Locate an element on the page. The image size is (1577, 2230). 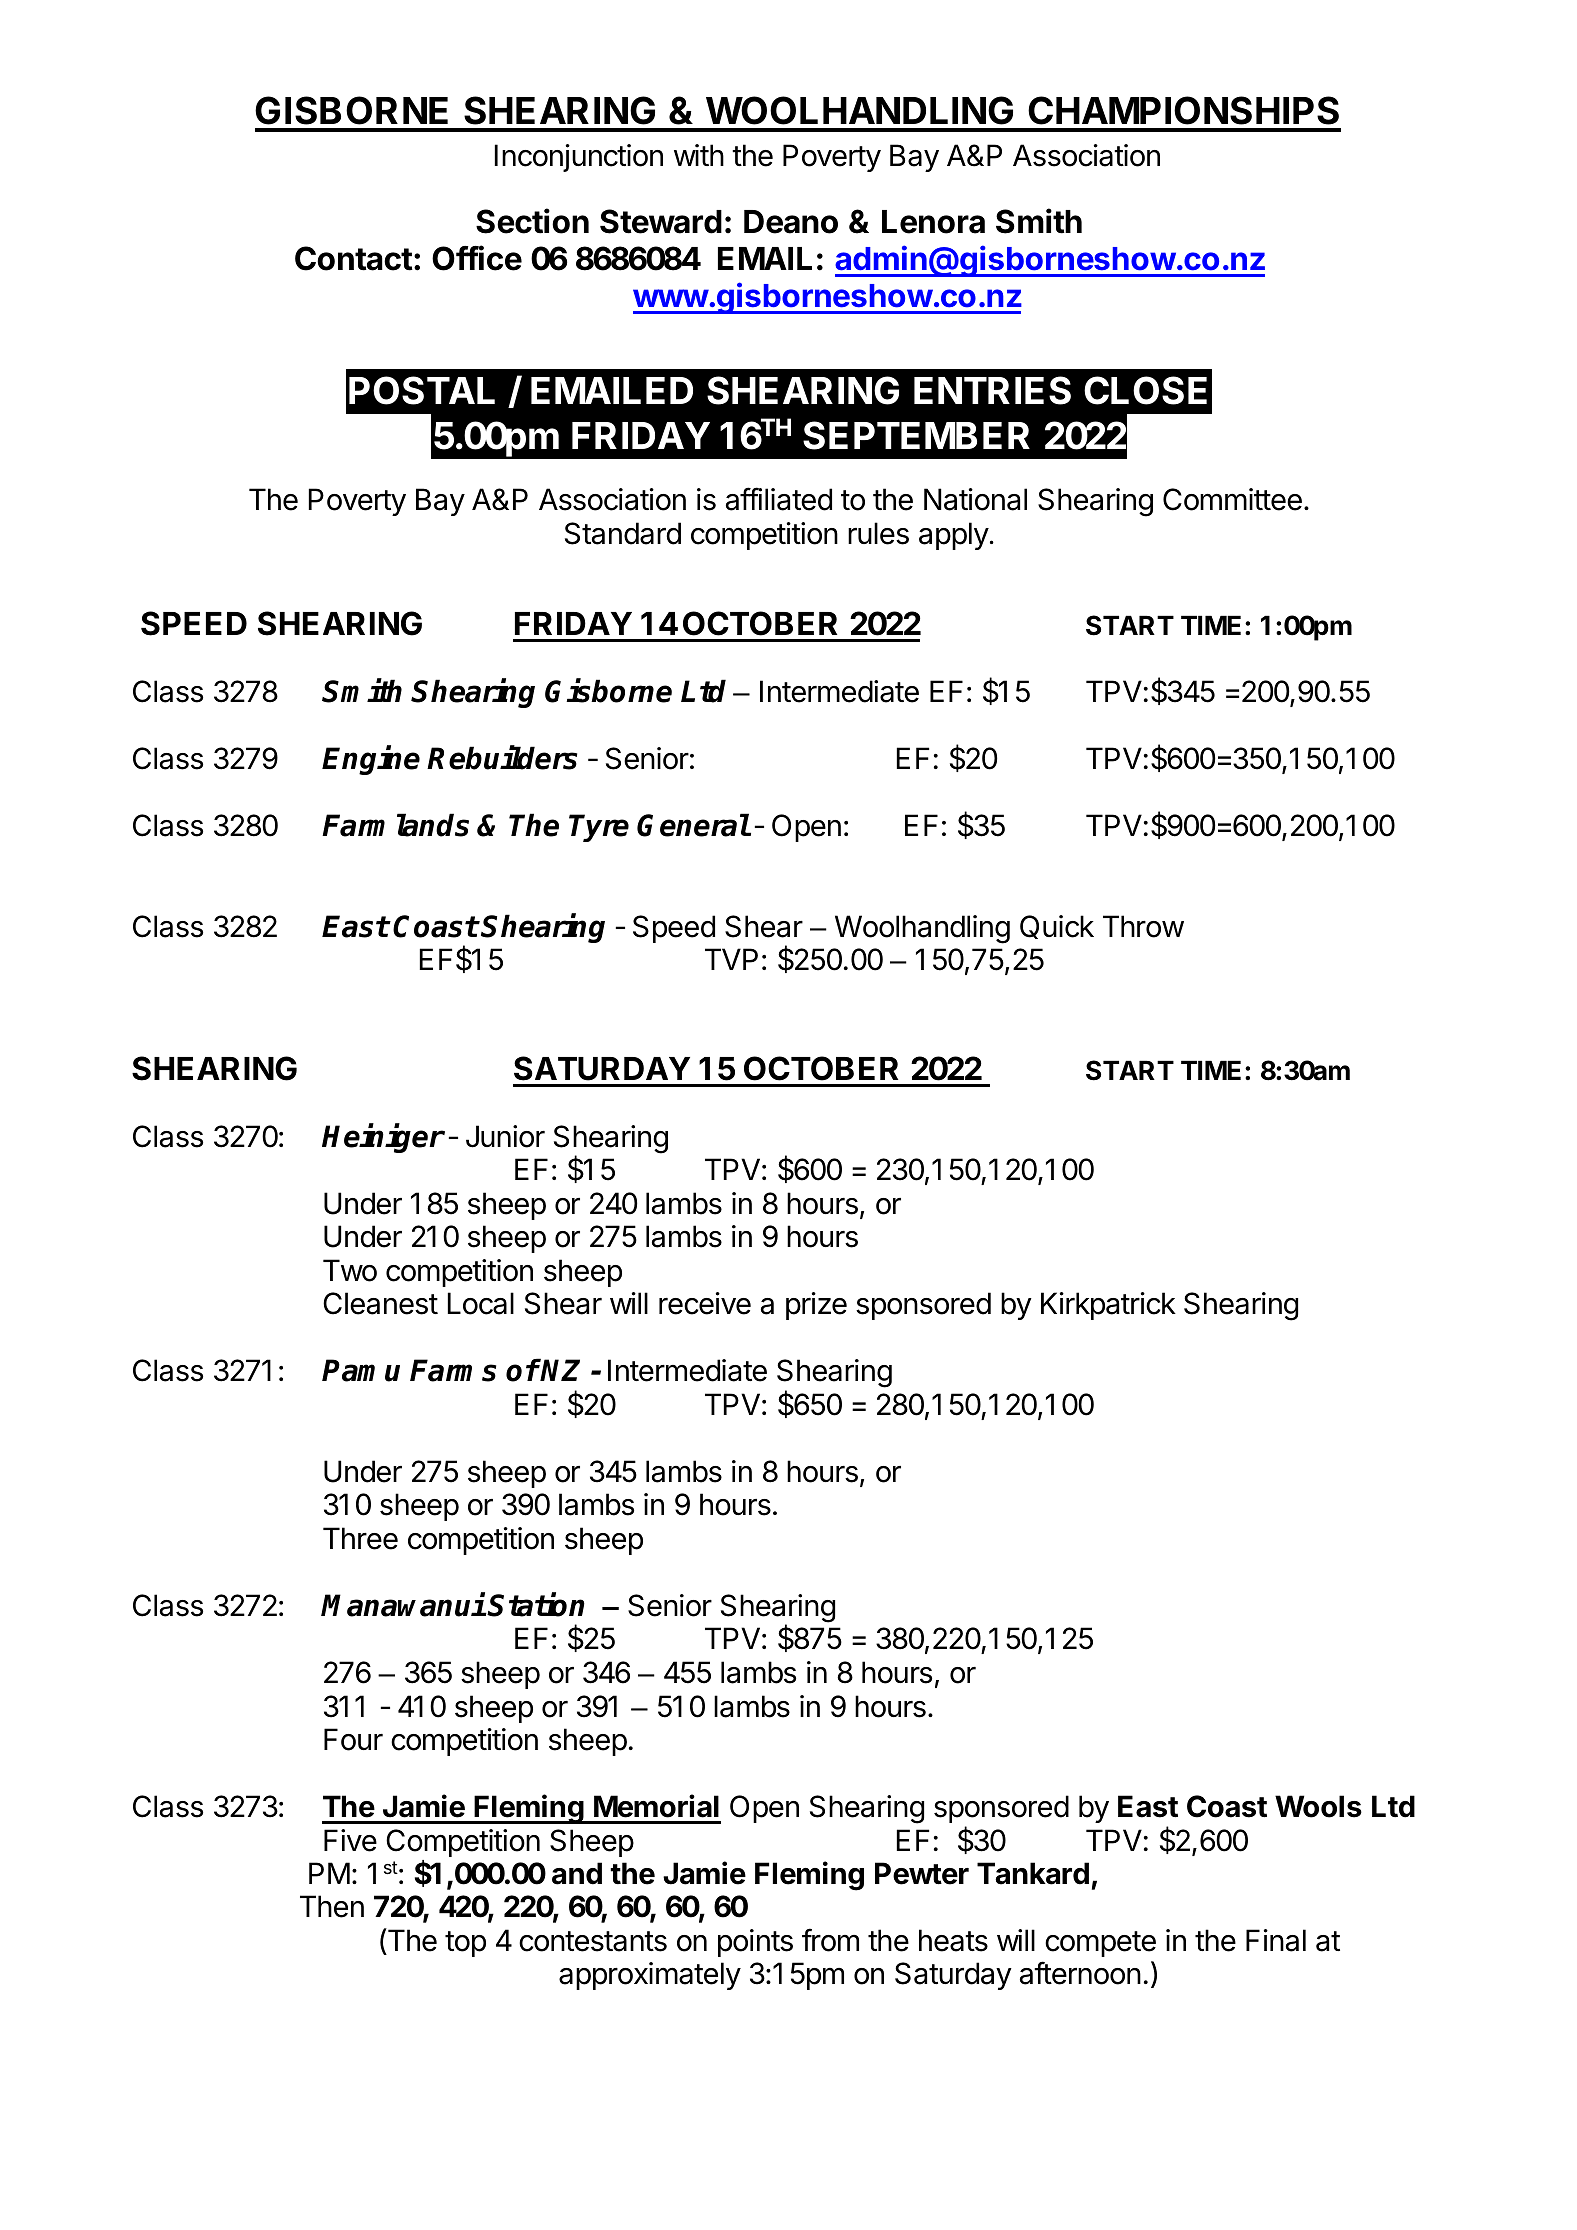
Office is located at coordinates (477, 258).
